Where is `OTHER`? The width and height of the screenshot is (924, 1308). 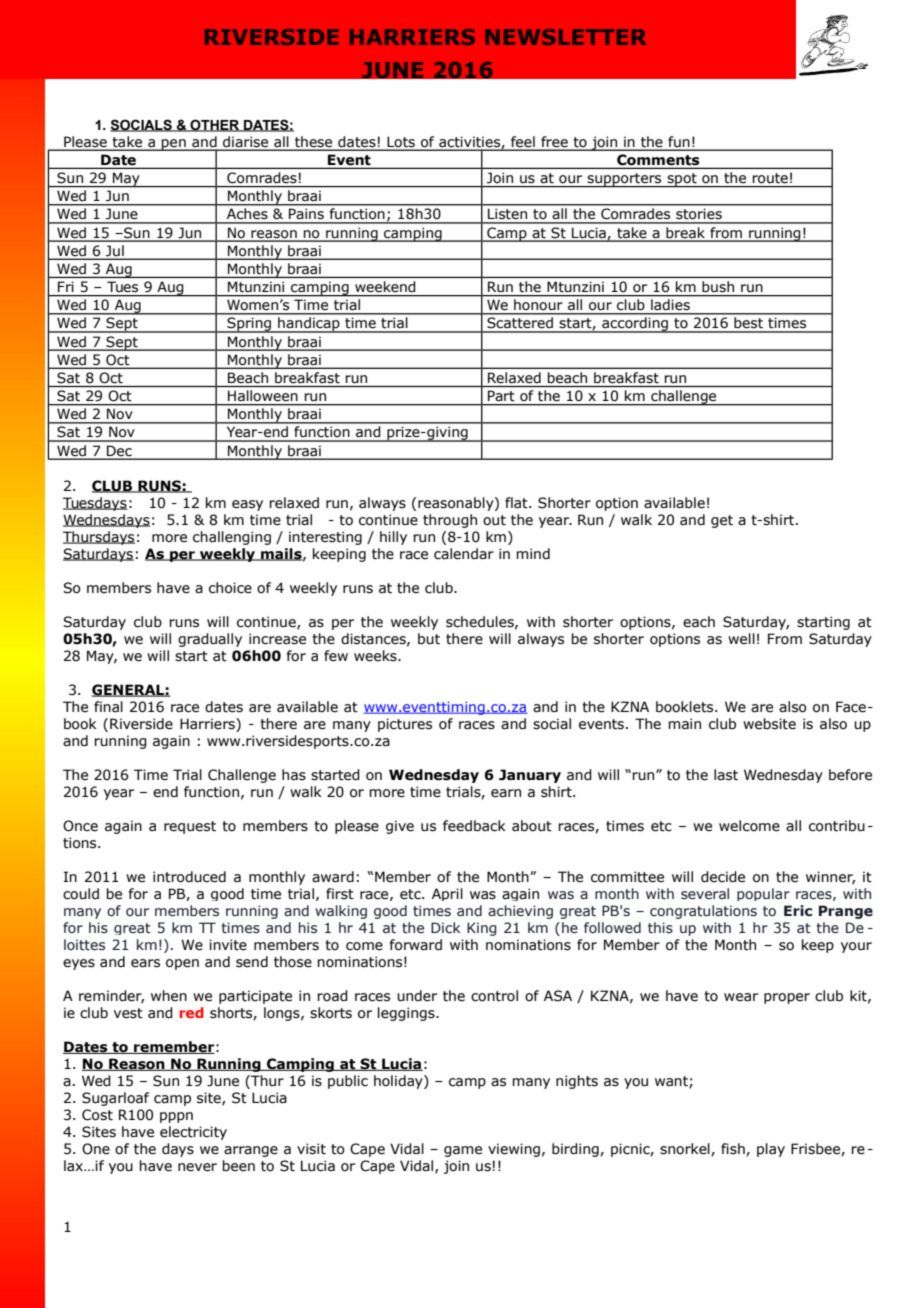 OTHER is located at coordinates (215, 125).
